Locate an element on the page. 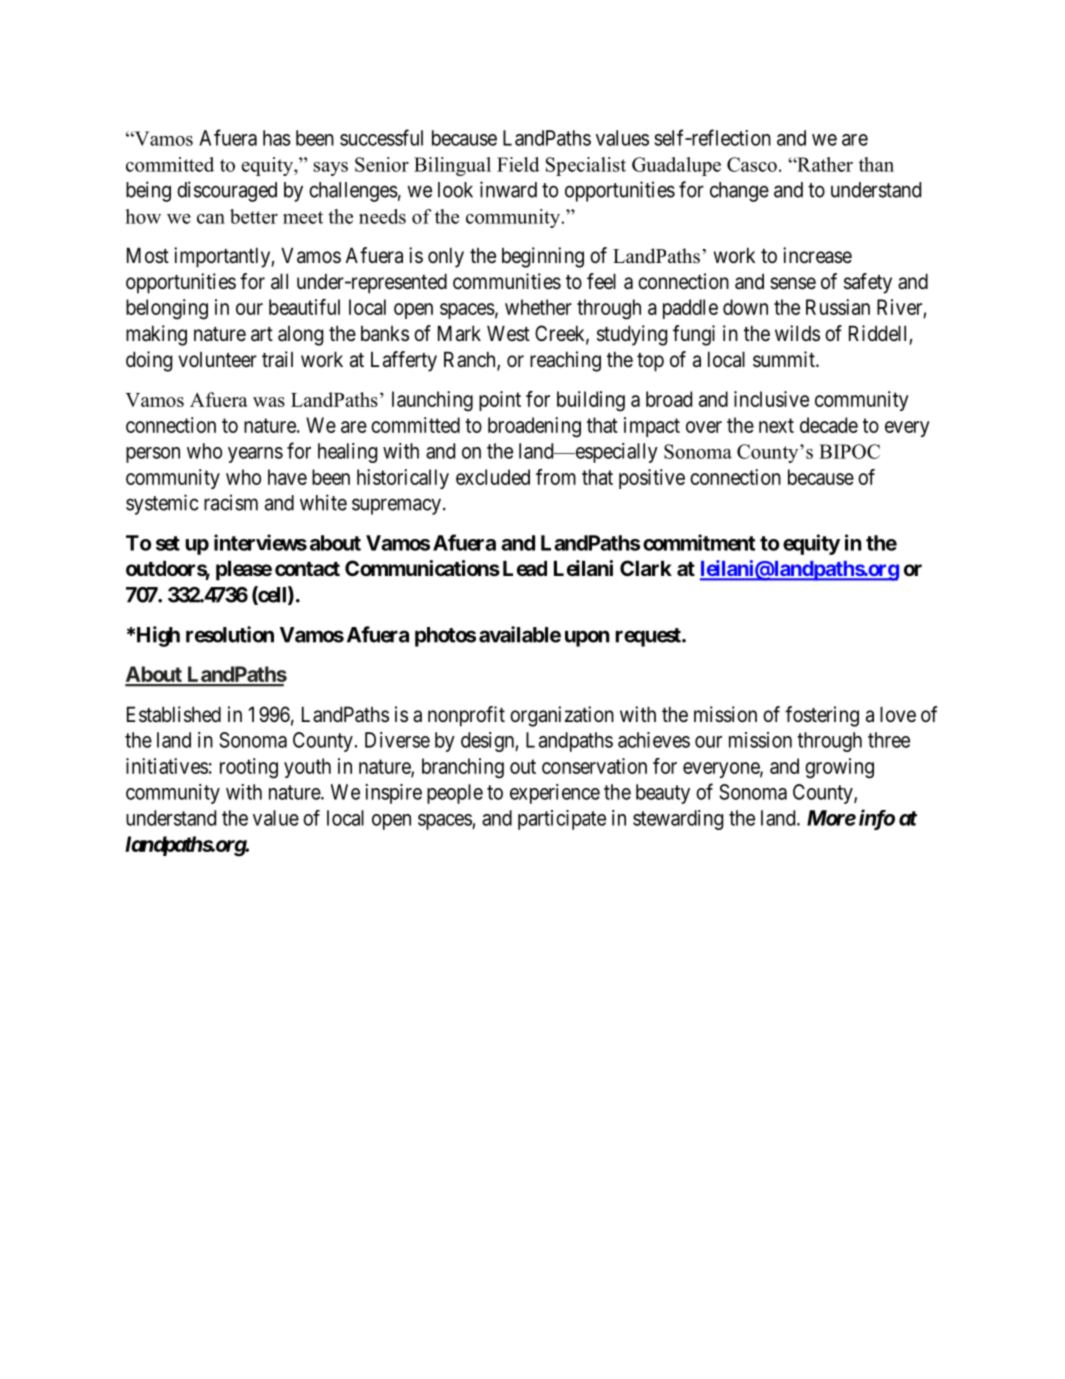  commitment is located at coordinates (699, 542).
